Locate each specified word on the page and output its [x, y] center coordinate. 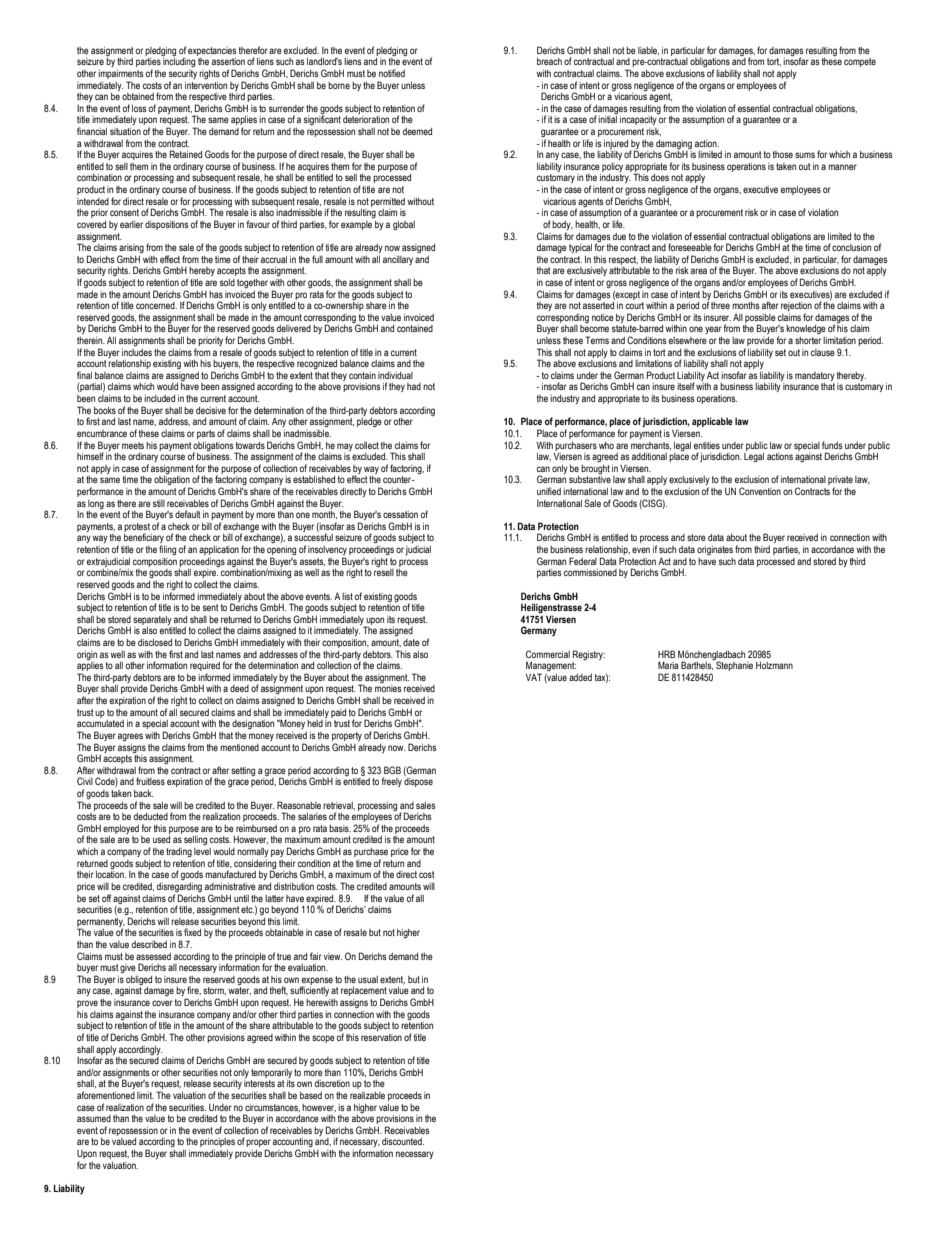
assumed [94, 1118]
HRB [666, 654]
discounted [403, 1141]
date [411, 642]
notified [392, 73]
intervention [206, 85]
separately [152, 620]
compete [860, 62]
